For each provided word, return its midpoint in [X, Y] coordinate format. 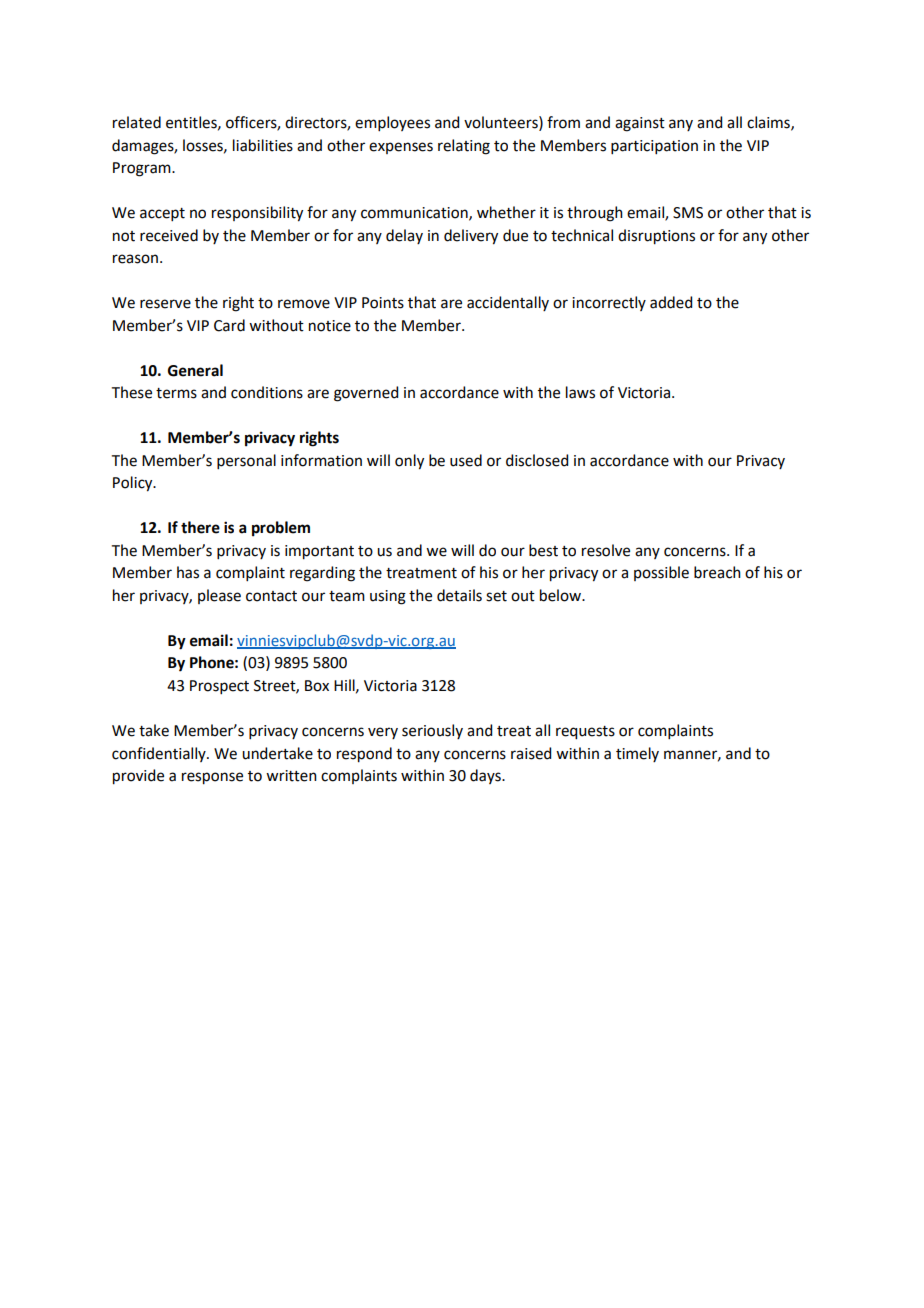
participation [654, 147]
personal [246, 461]
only [409, 462]
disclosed [537, 460]
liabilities [263, 145]
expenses [401, 148]
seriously [432, 731]
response [212, 778]
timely [637, 754]
